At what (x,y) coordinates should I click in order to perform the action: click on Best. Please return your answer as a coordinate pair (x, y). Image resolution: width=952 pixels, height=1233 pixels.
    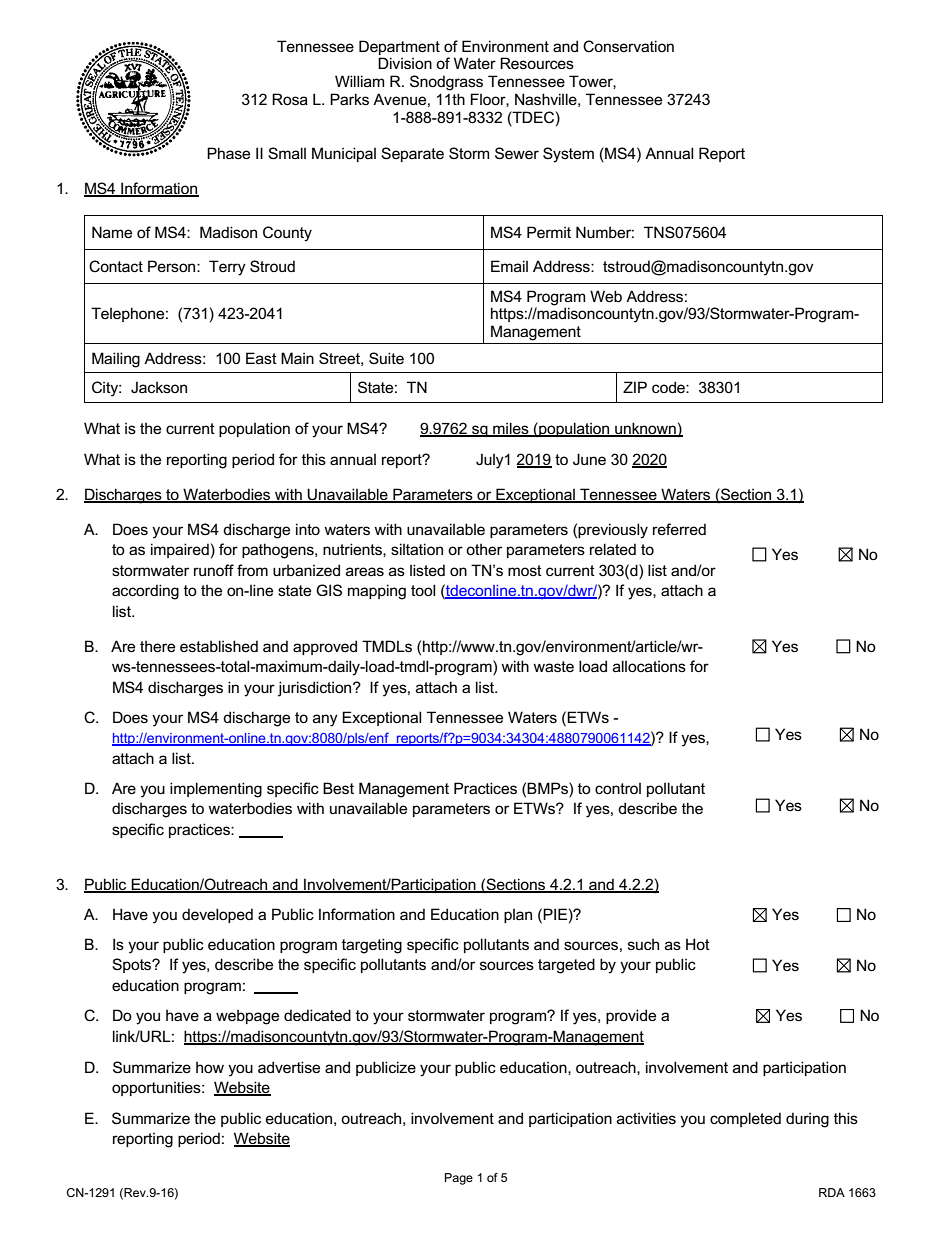
    Looking at the image, I should click on (338, 788).
